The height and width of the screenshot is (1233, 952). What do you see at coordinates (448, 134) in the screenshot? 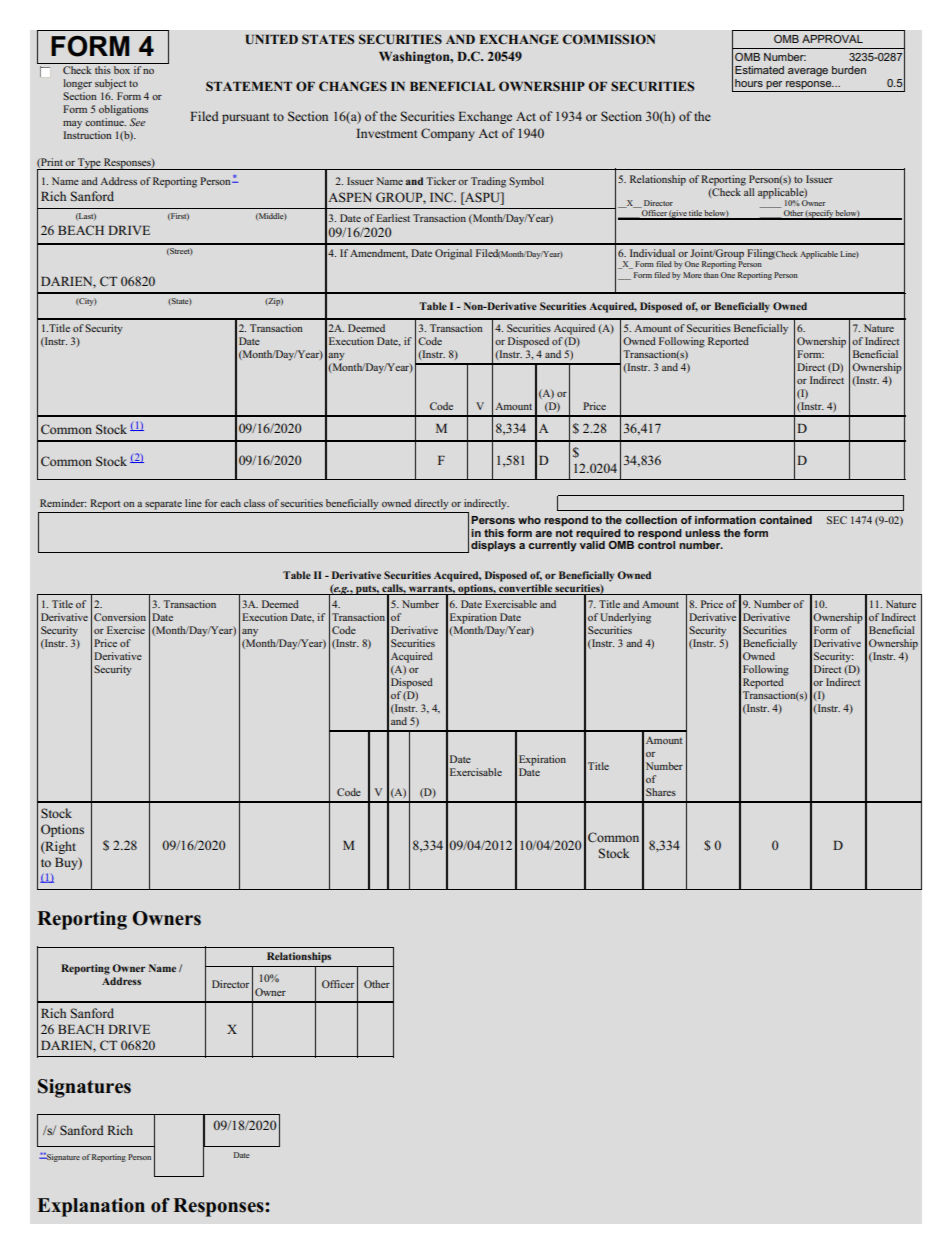
I see `Company` at bounding box center [448, 134].
